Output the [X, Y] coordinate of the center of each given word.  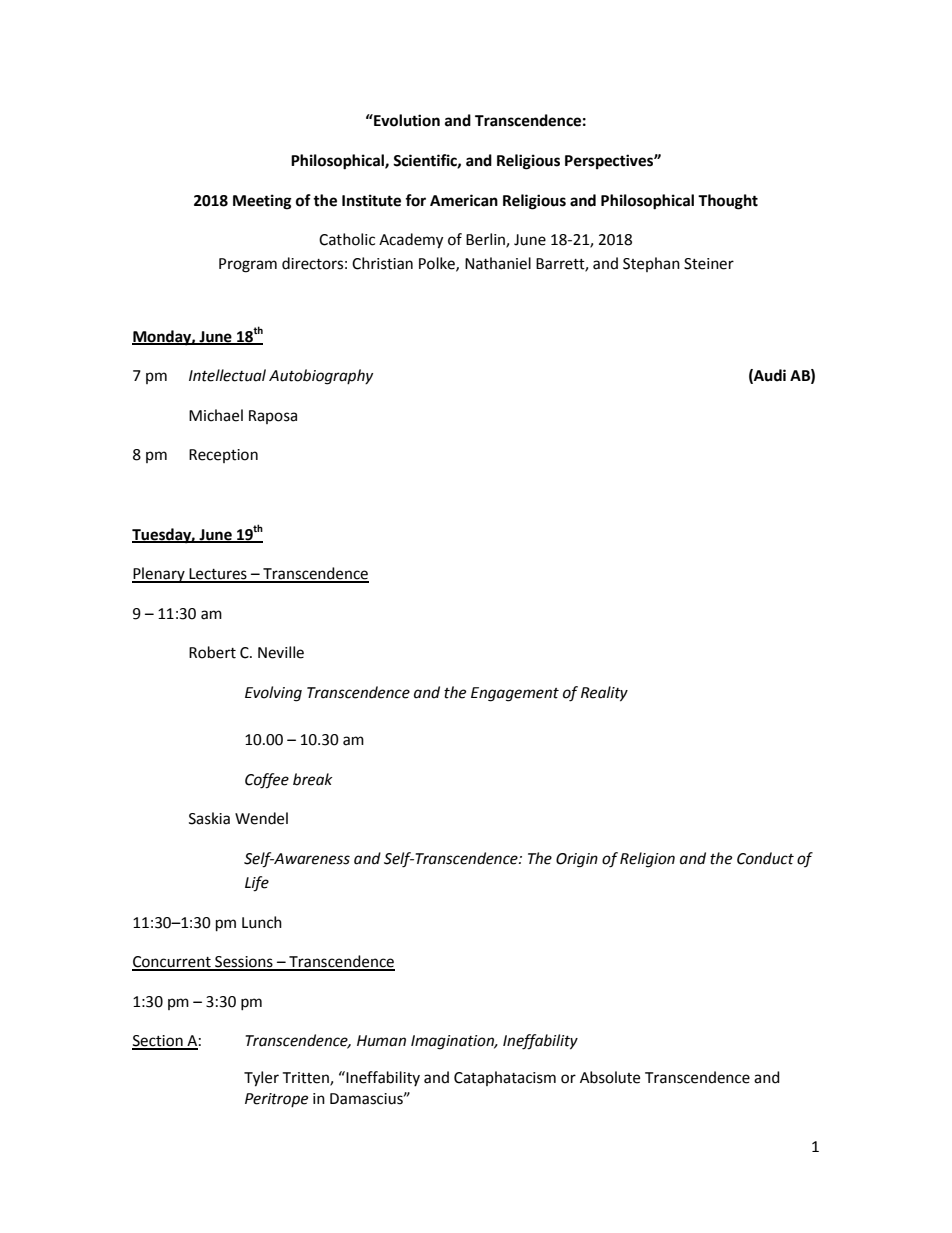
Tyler [261, 1079]
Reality [604, 694]
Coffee [267, 781]
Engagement [515, 694]
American [464, 200]
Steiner [709, 264]
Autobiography [321, 377]
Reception [223, 456]
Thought [728, 202]
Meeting [262, 202]
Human [381, 1041]
